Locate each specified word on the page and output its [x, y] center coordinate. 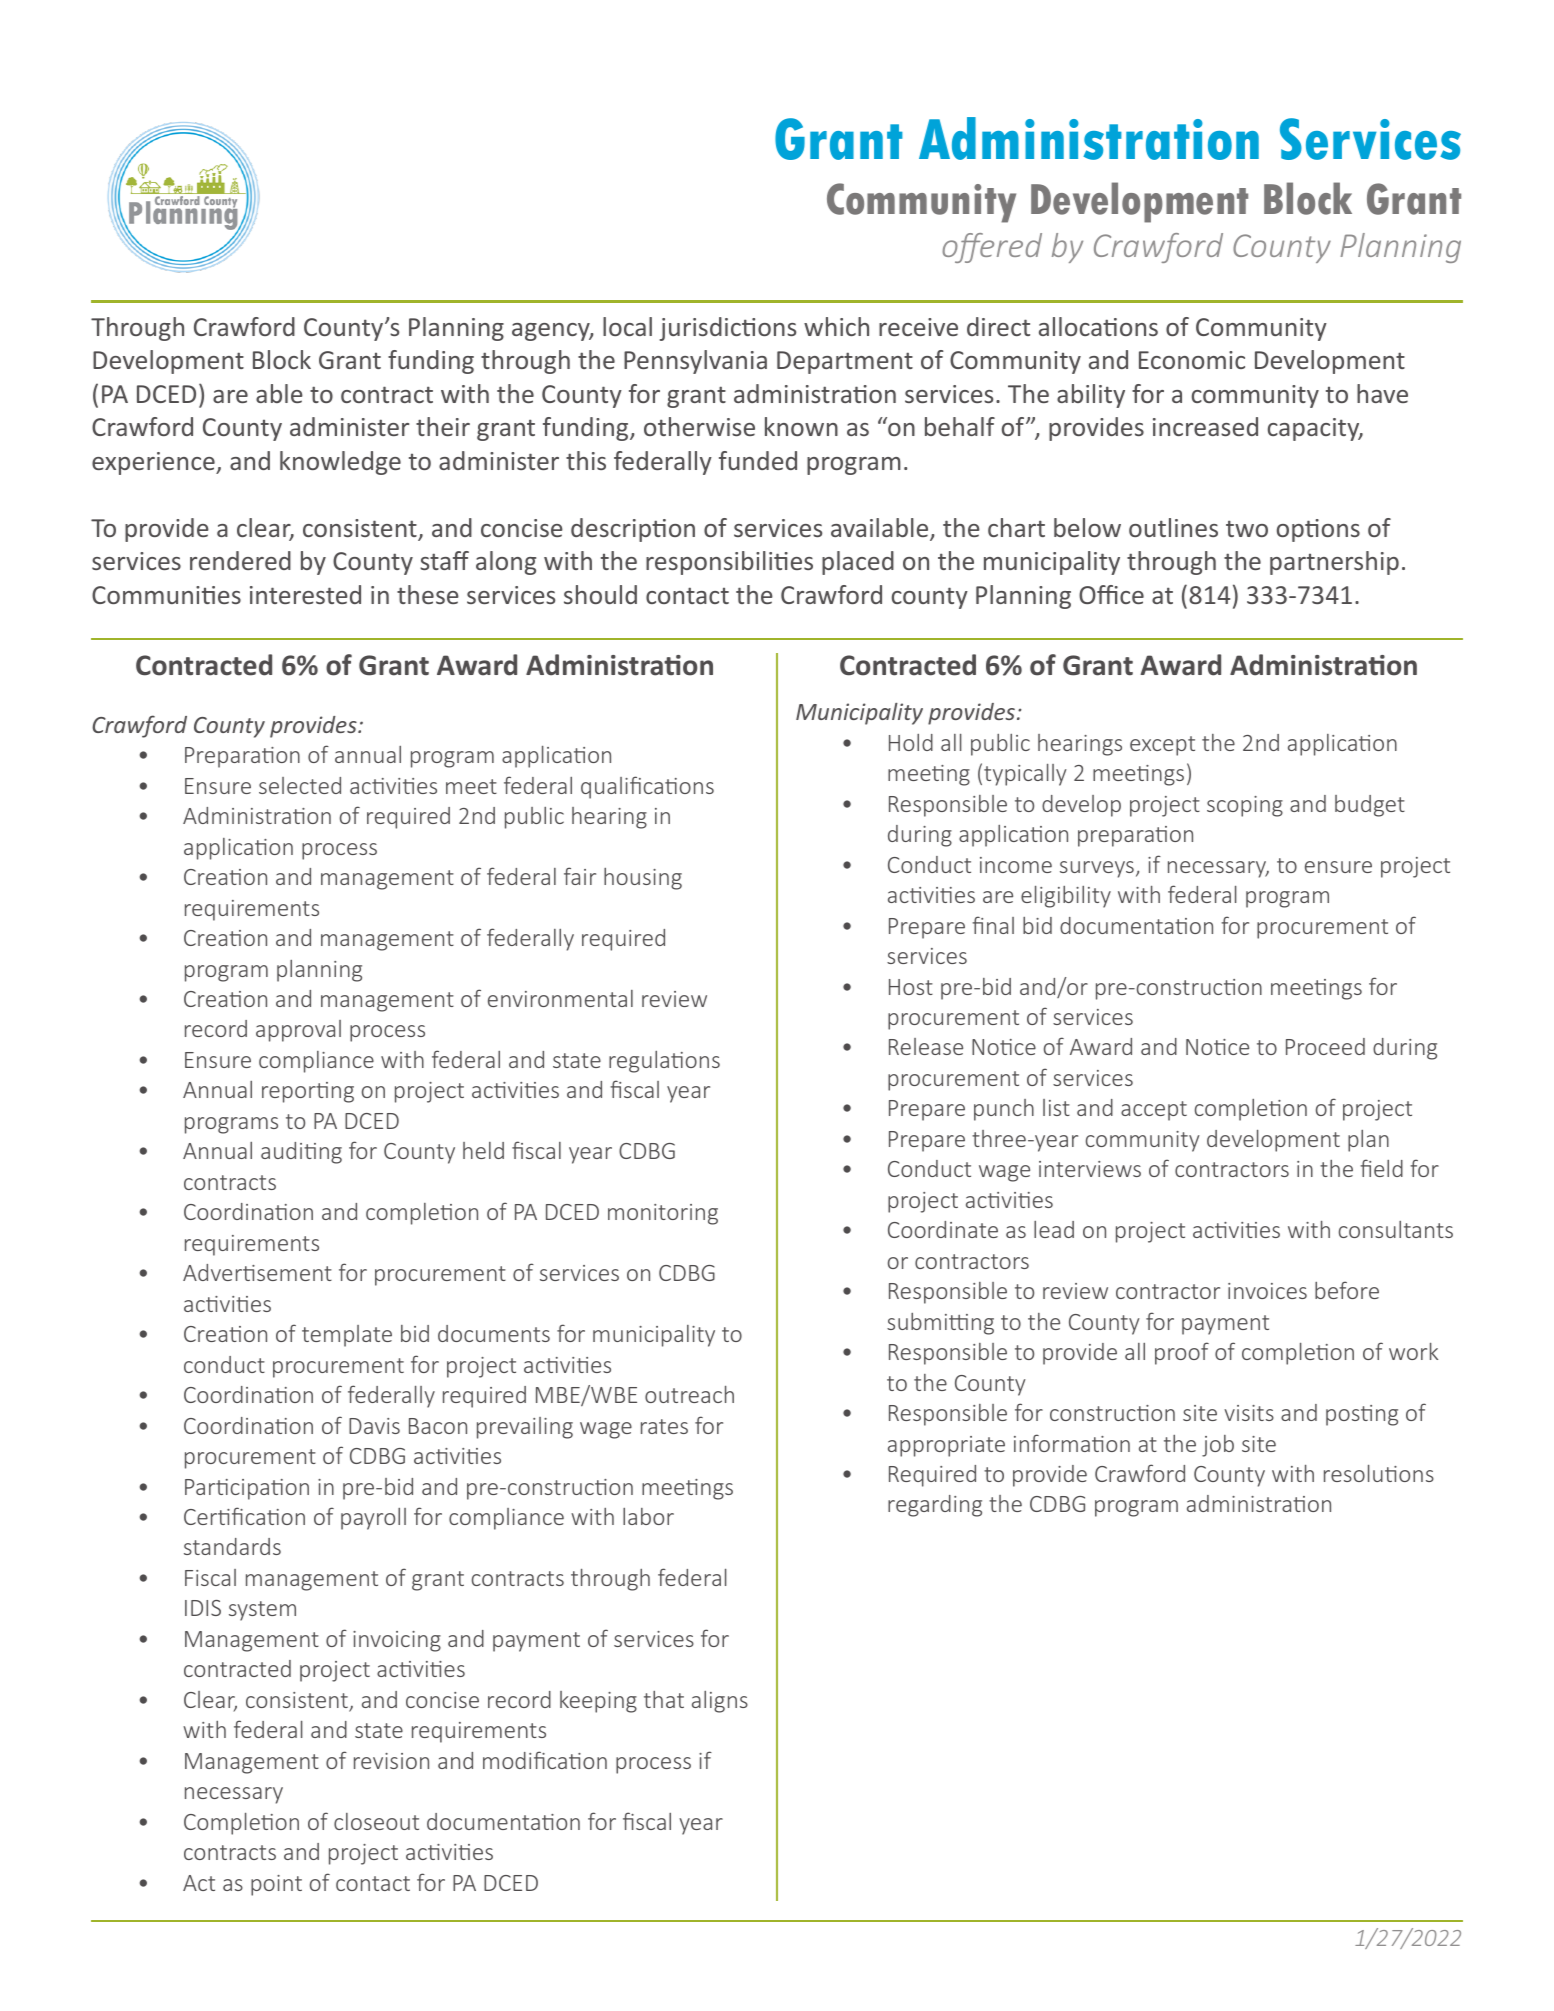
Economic [1192, 360]
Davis [374, 1426]
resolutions [1379, 1473]
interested [305, 594]
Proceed [1325, 1046]
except [1162, 746]
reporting [308, 1092]
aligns [720, 1702]
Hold [911, 742]
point [276, 1885]
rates [664, 1426]
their [443, 426]
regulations [664, 1062]
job [1218, 1446]
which [836, 326]
